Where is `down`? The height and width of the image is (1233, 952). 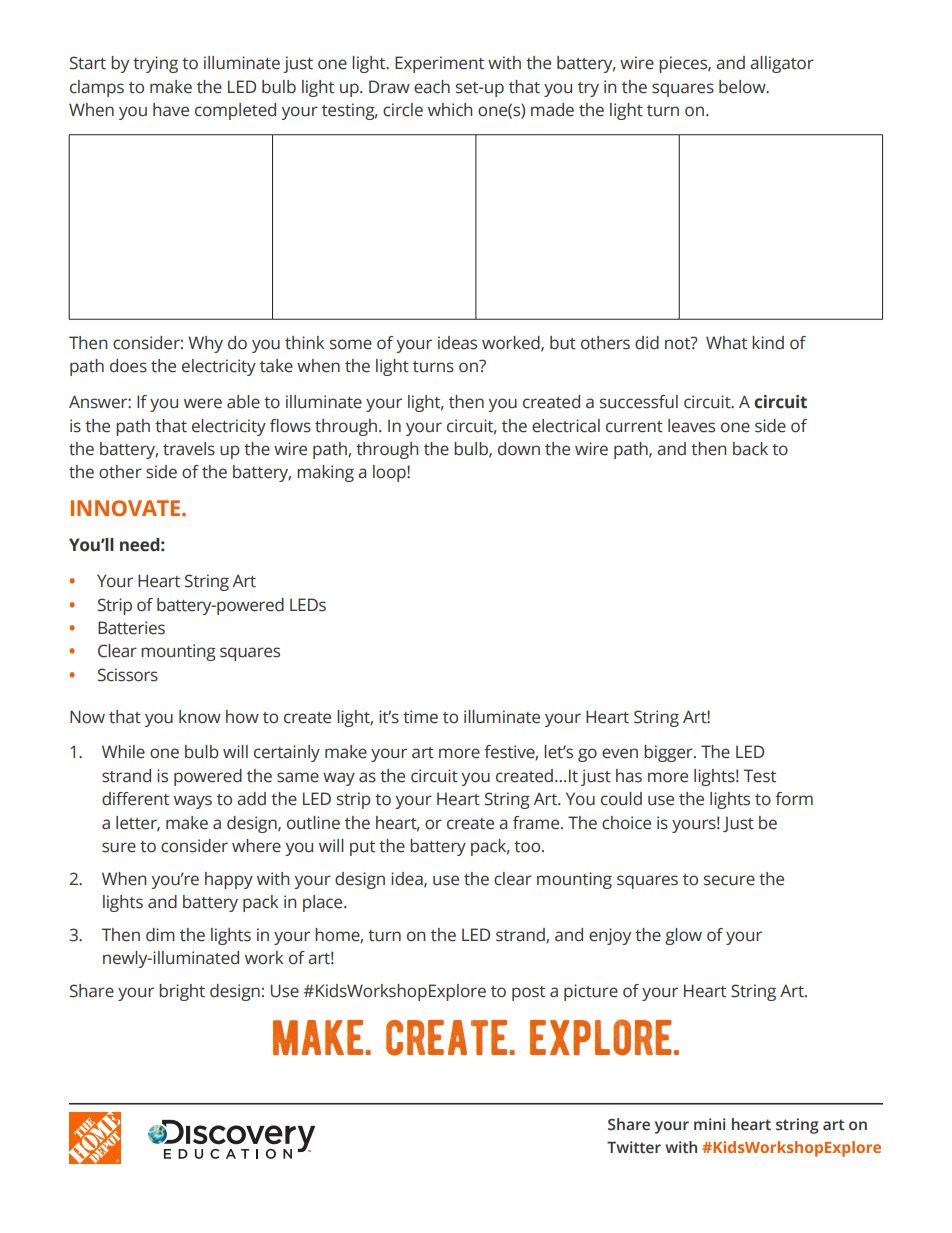
down is located at coordinates (519, 449).
